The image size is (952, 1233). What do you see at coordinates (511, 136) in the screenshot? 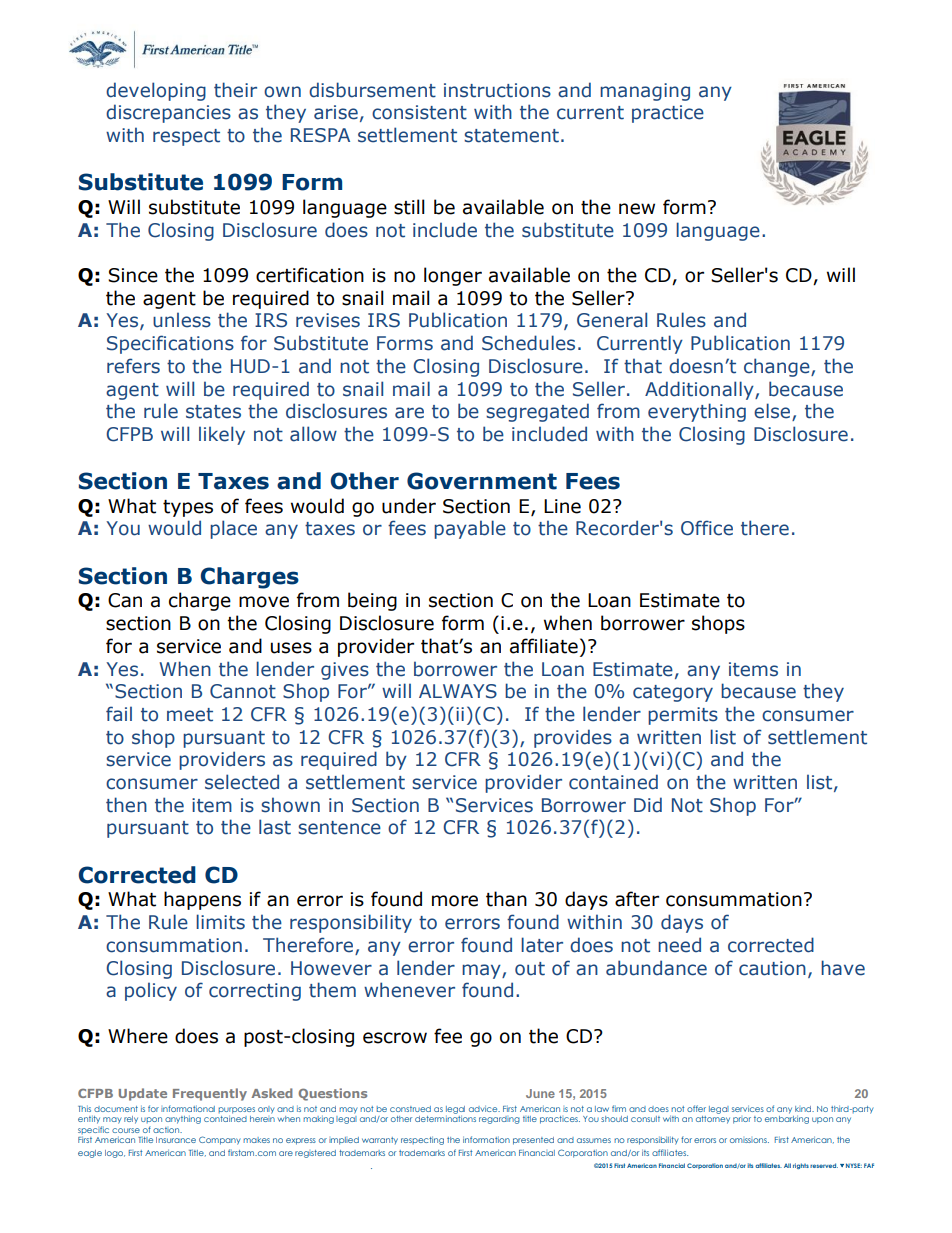
I see `statement` at bounding box center [511, 136].
